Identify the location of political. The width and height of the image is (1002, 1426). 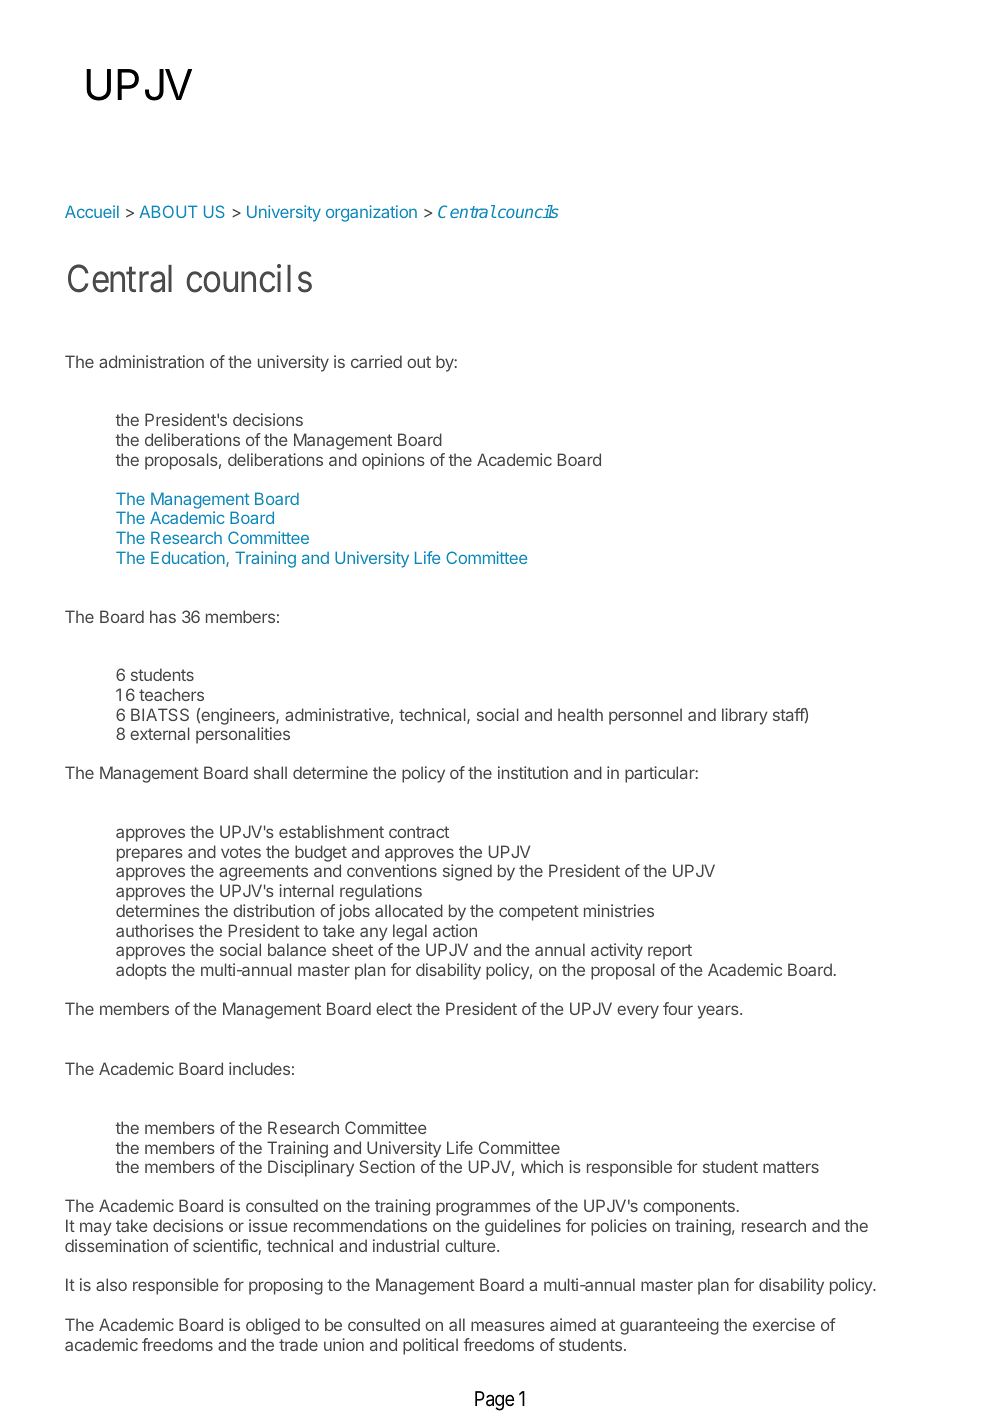
(430, 1346).
